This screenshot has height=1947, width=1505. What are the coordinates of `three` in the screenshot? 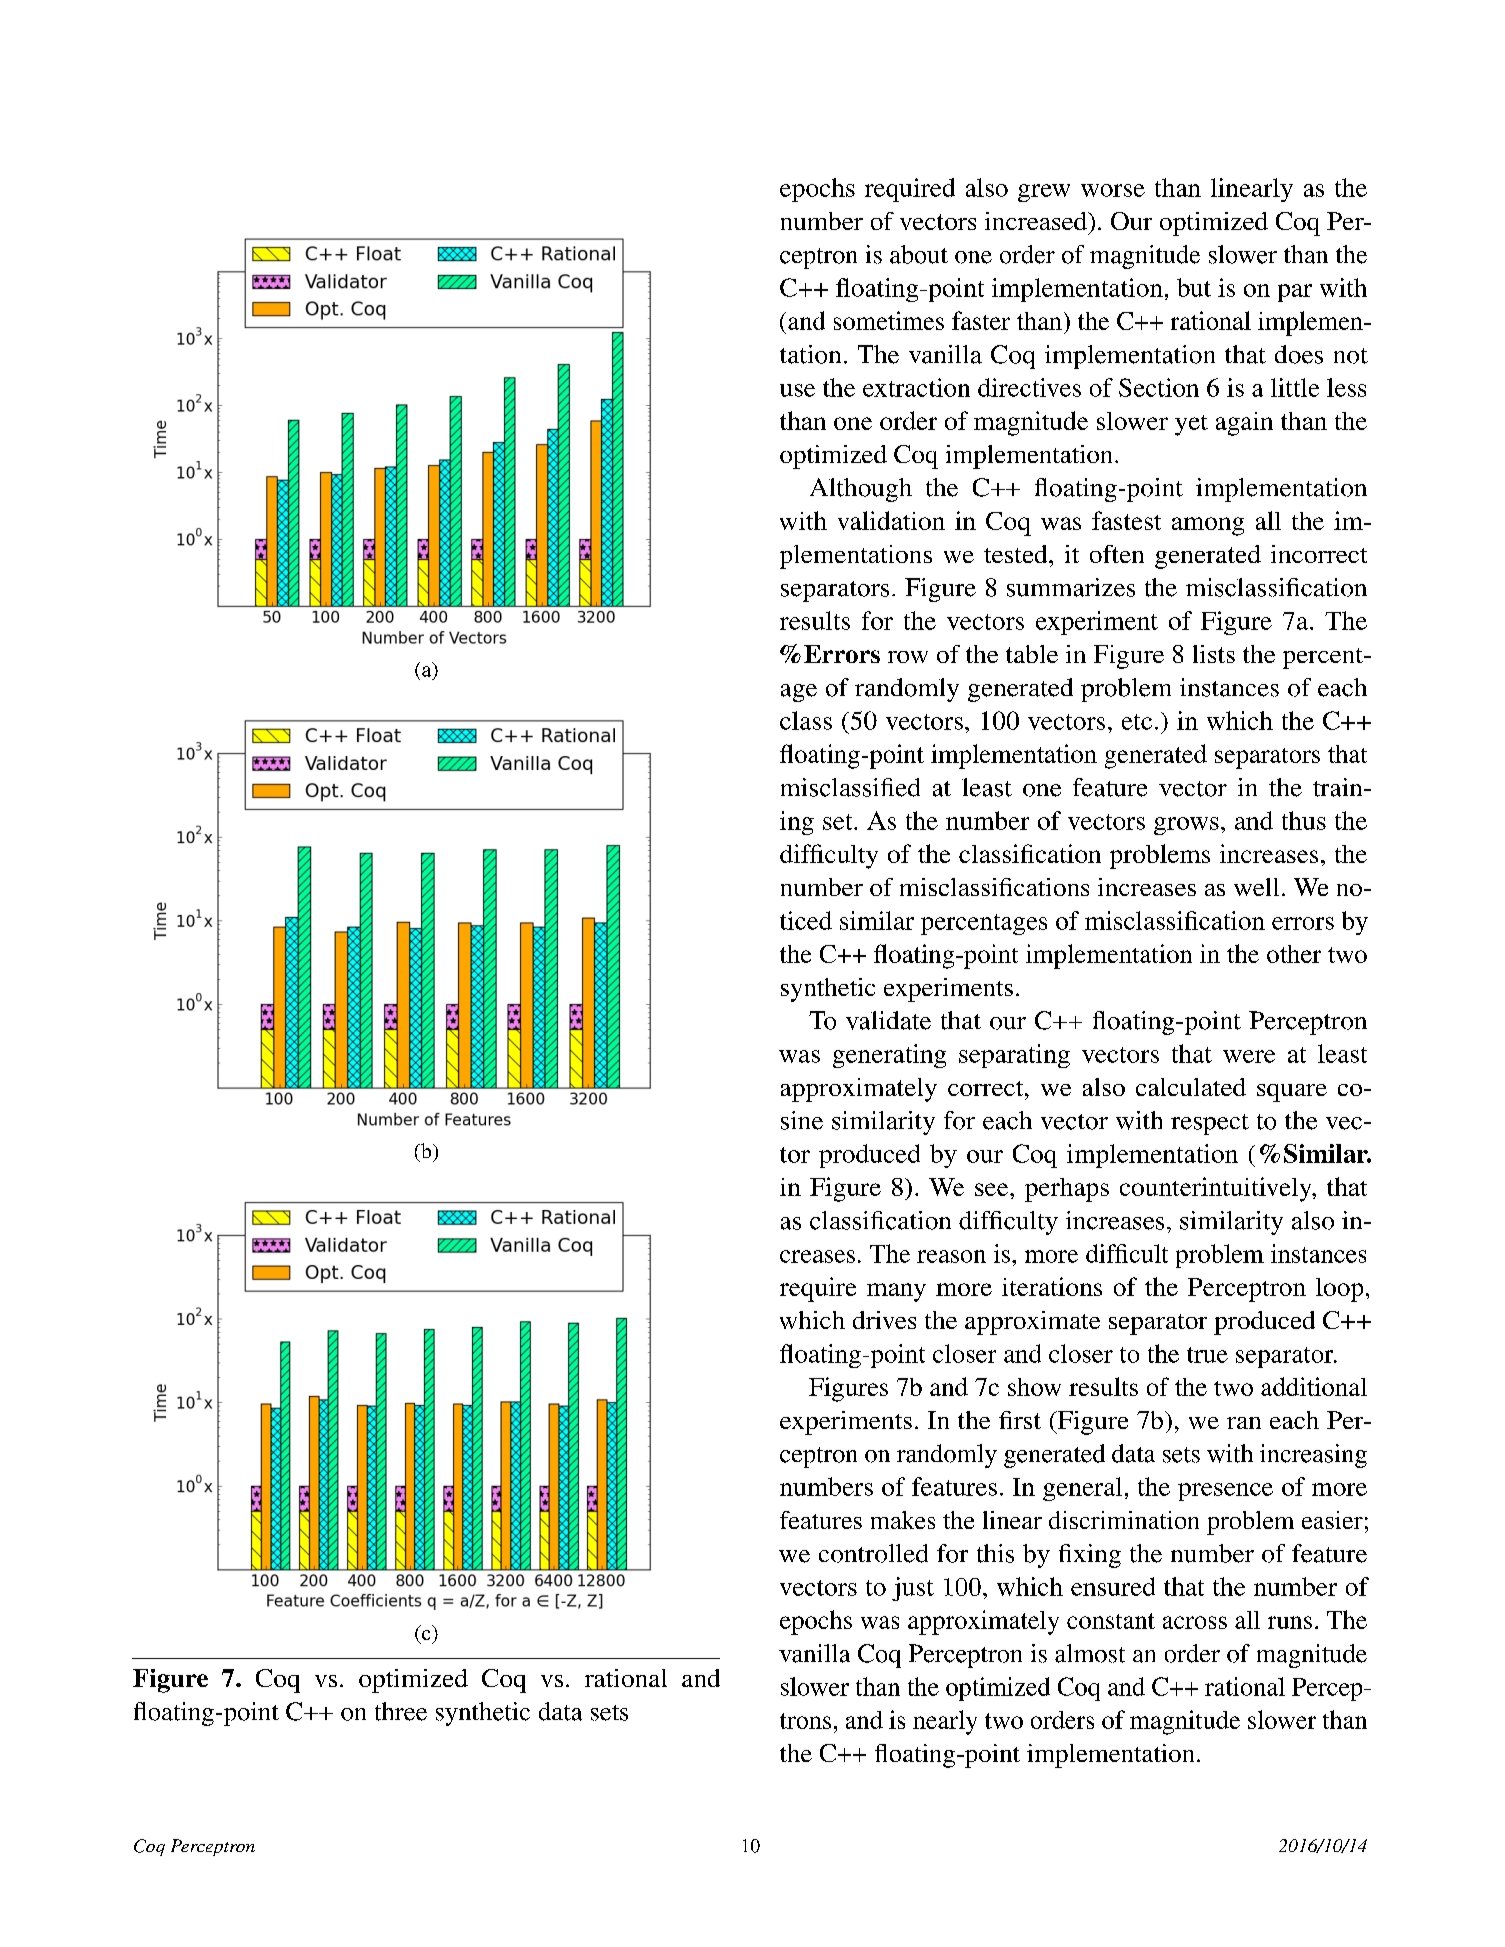 It's located at (401, 1711).
